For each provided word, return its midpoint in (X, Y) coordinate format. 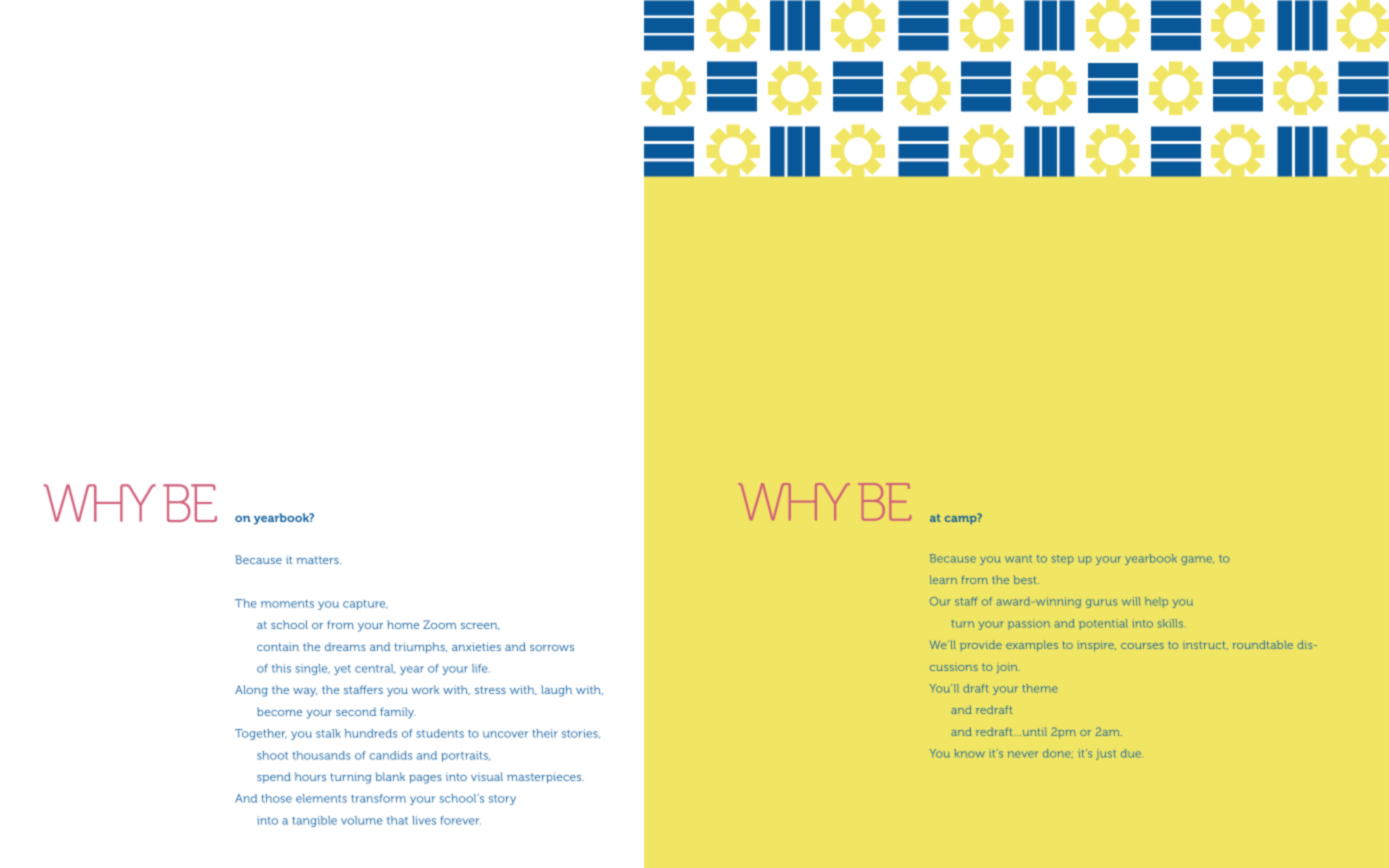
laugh (556, 691)
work (425, 689)
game (1197, 560)
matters (319, 560)
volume (362, 820)
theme (1040, 688)
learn (943, 580)
